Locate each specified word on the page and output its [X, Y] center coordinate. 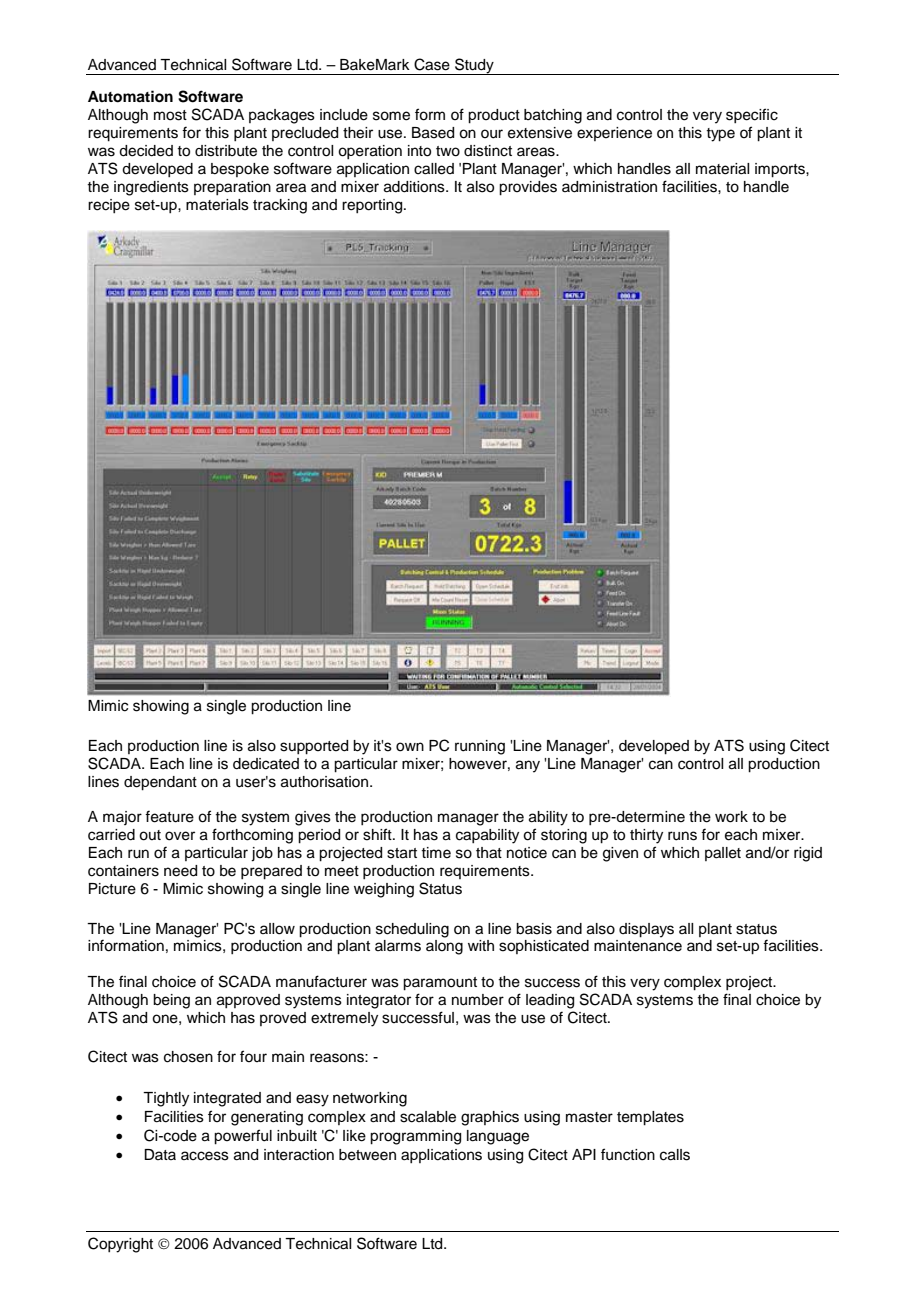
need [180, 871]
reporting [373, 206]
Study [474, 66]
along [444, 947]
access [205, 1156]
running [480, 747]
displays [646, 930]
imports [781, 170]
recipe [109, 206]
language [498, 1137]
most [170, 115]
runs [682, 836]
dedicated [266, 764]
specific [752, 115]
